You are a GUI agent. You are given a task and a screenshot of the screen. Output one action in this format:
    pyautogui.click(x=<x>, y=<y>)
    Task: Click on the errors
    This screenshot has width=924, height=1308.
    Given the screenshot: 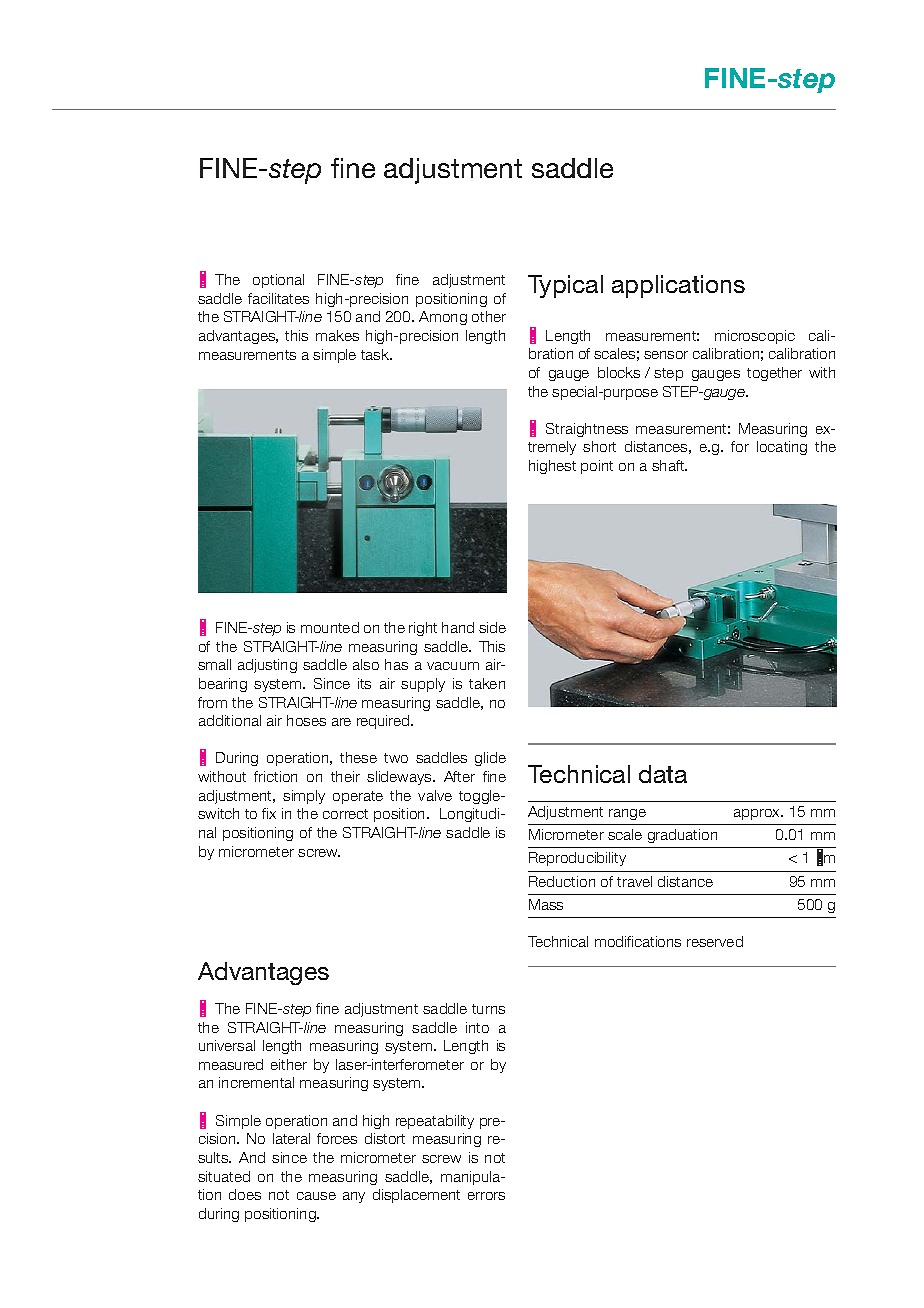 What is the action you would take?
    pyautogui.click(x=486, y=1196)
